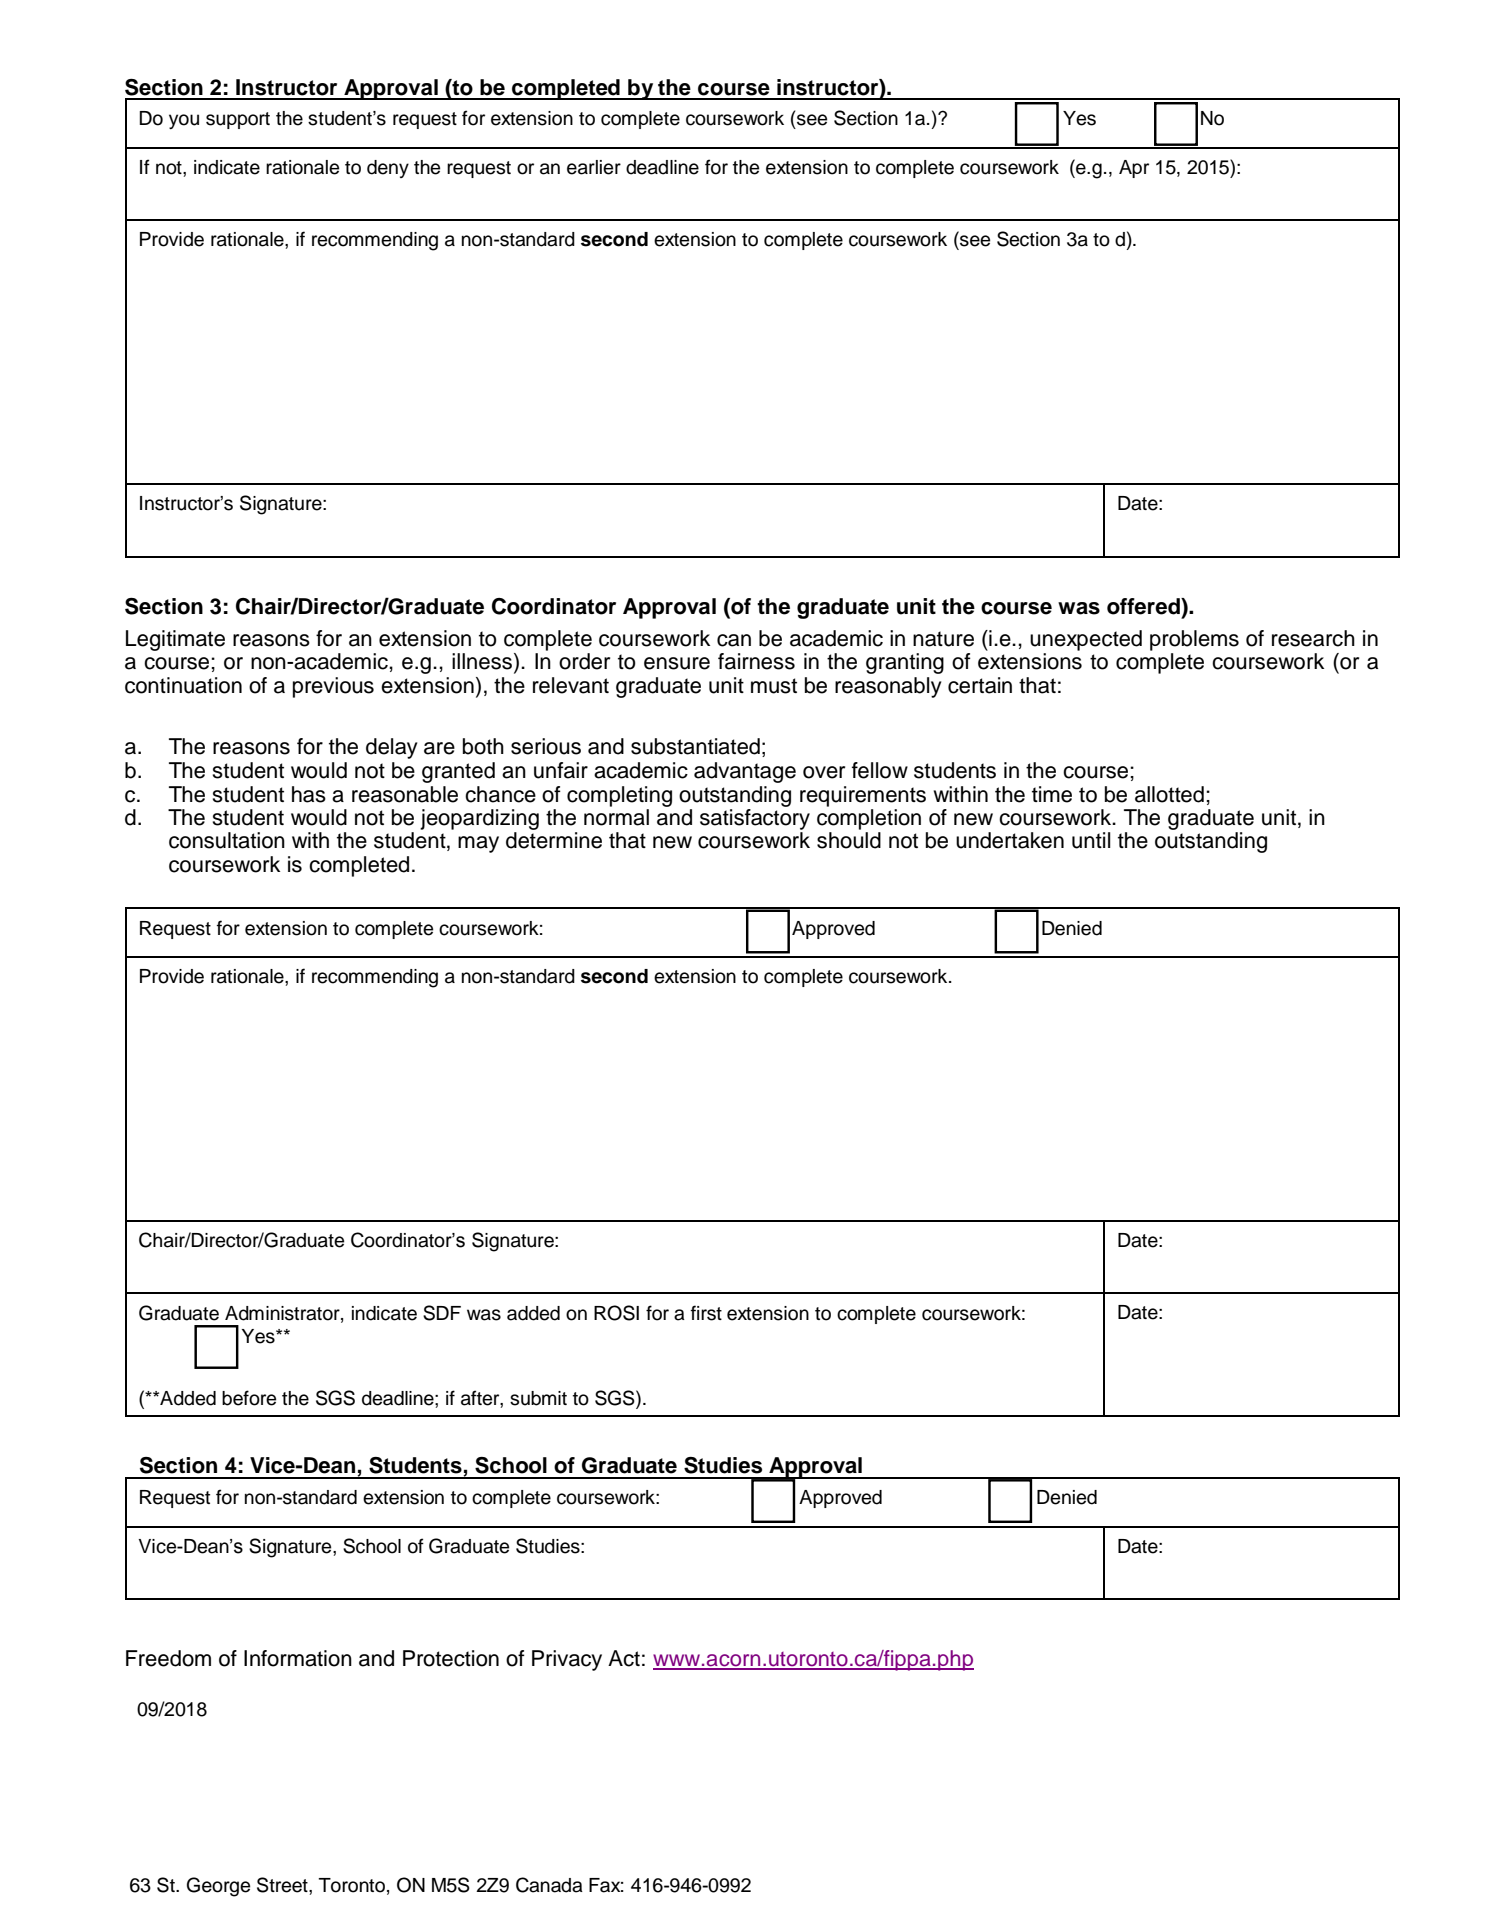 This screenshot has height=1932, width=1493. What do you see at coordinates (1134, 169) in the screenshot?
I see `Apr` at bounding box center [1134, 169].
